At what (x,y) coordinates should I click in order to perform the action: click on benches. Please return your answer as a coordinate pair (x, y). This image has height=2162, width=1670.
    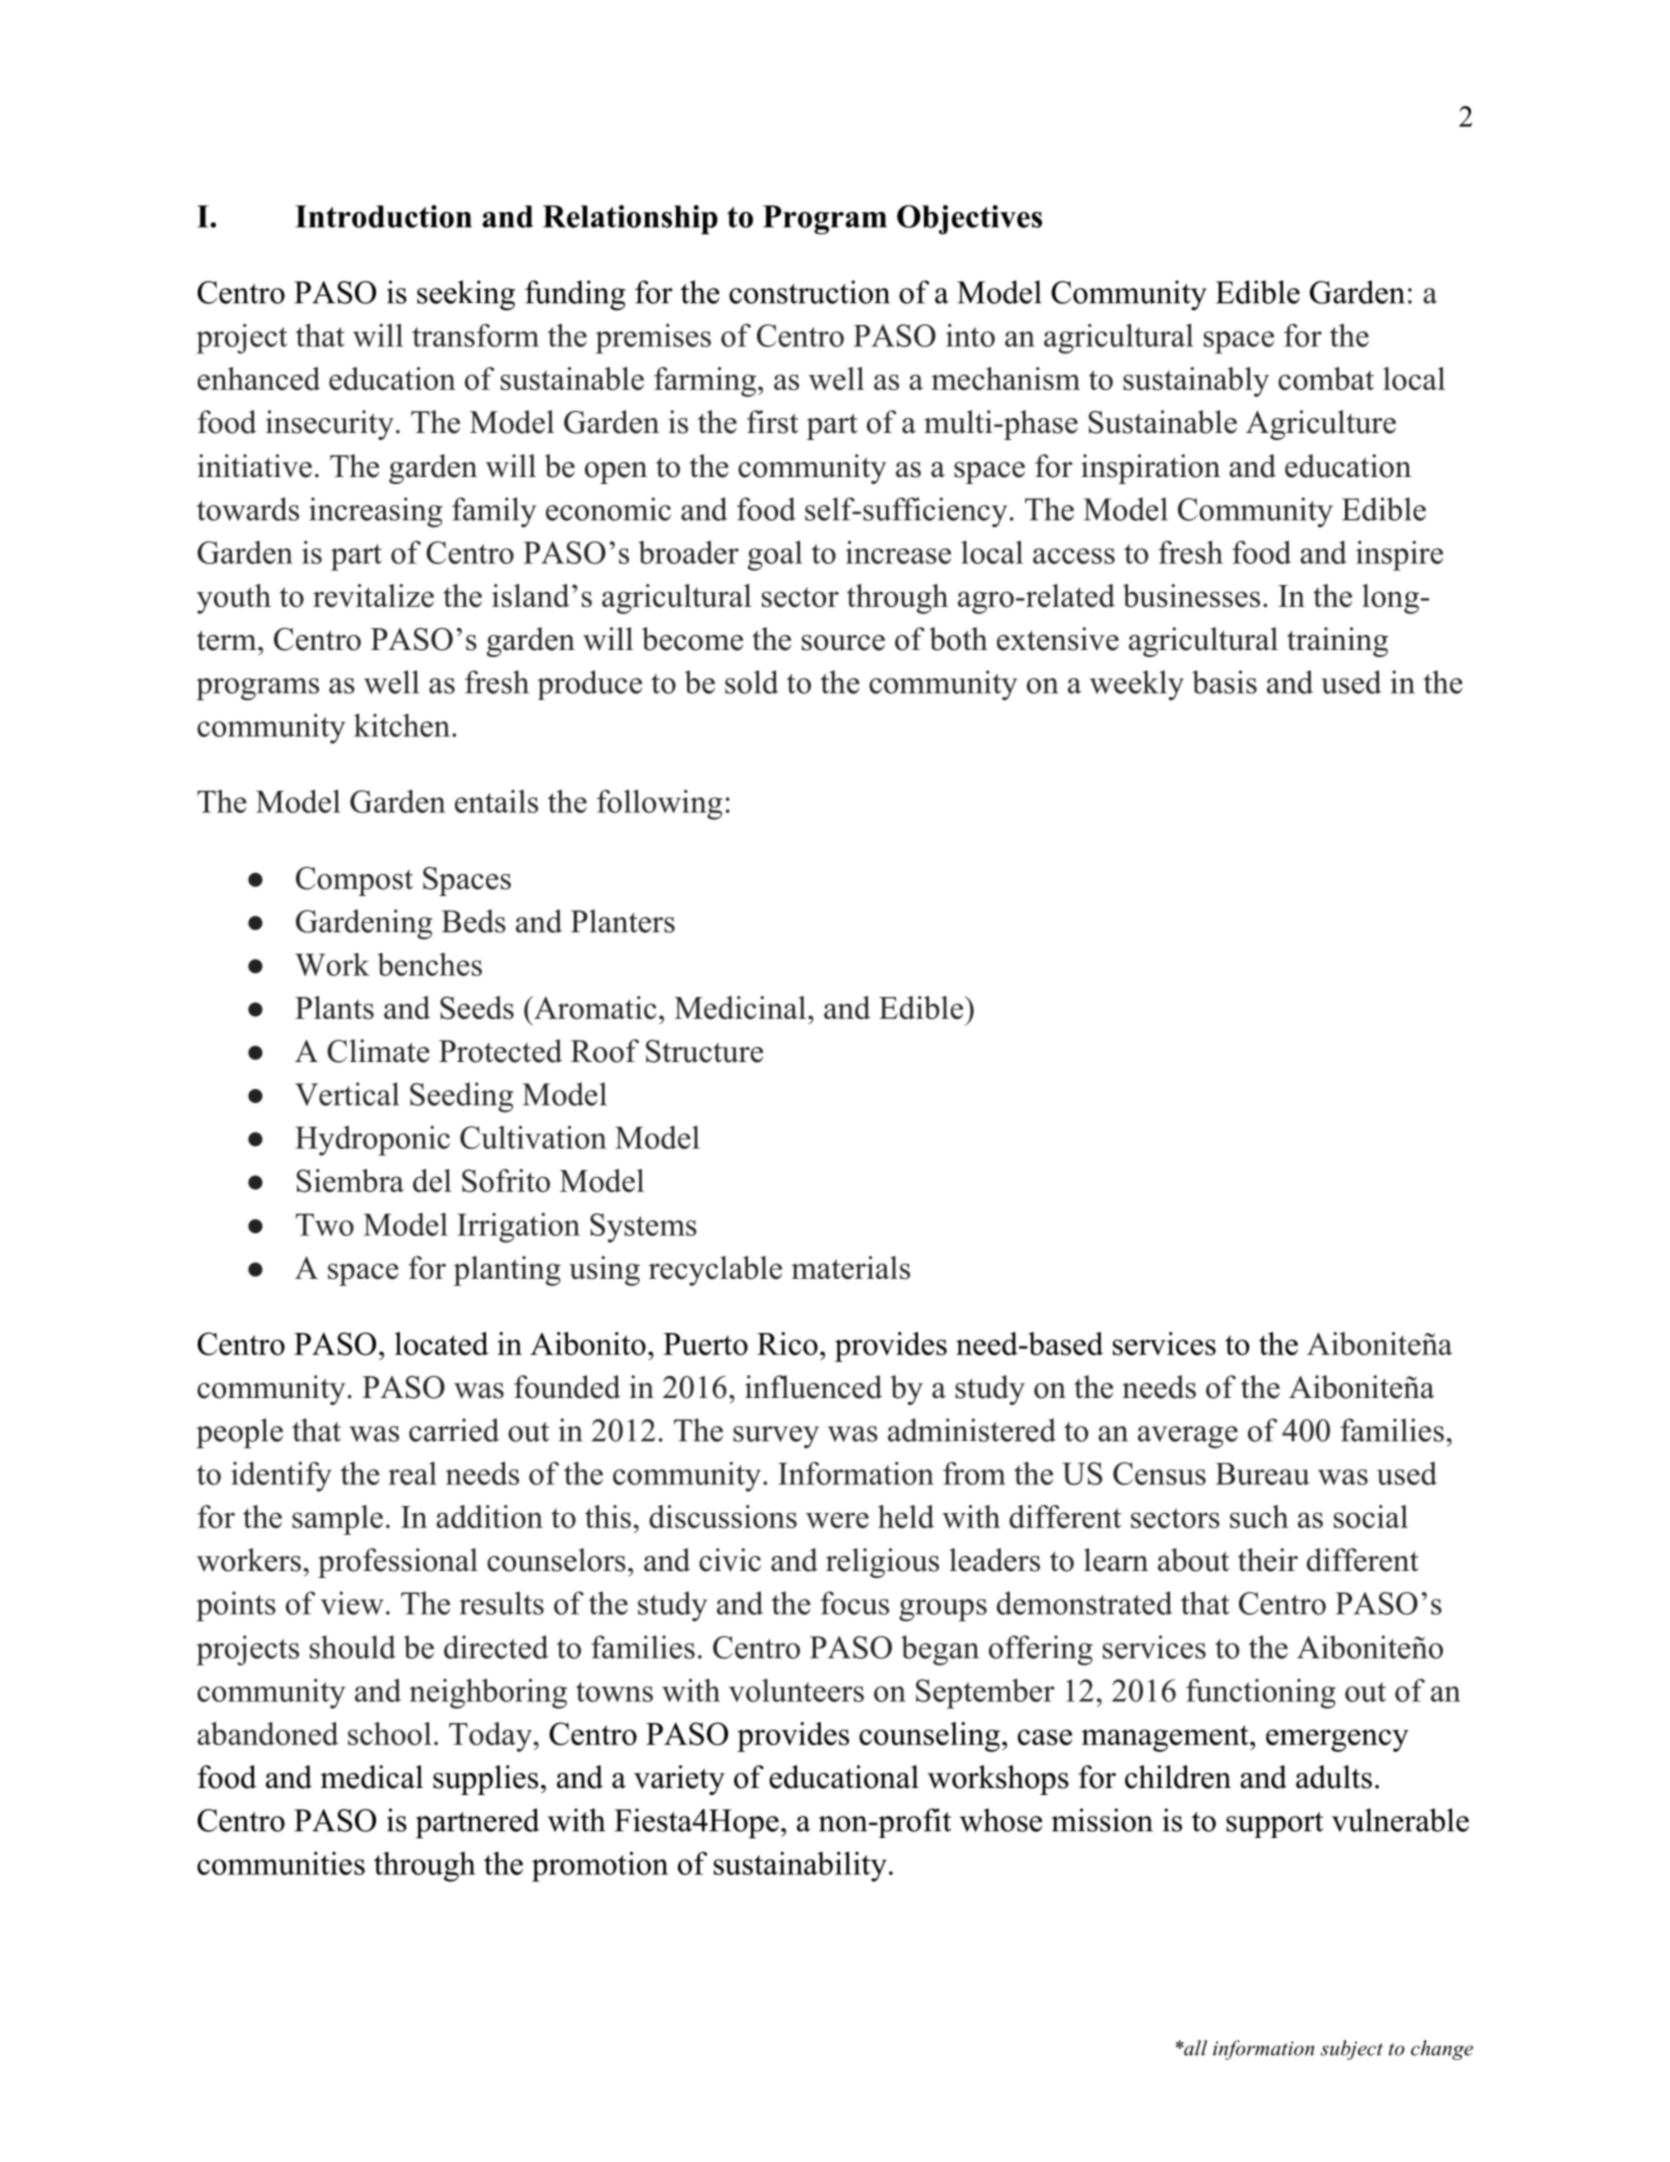
    Looking at the image, I should click on (429, 964).
